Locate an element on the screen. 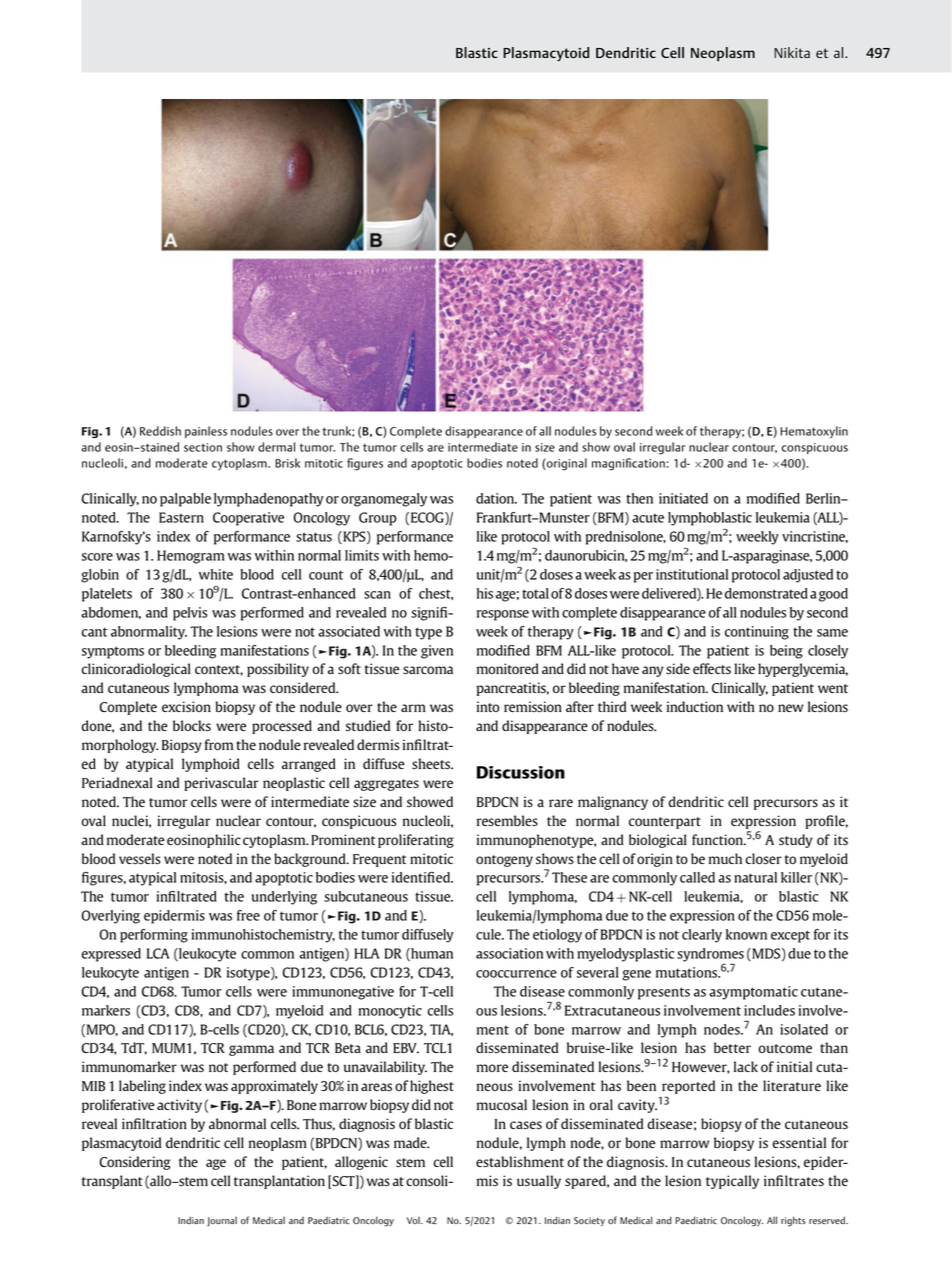 This screenshot has width=952, height=1265. continuing is located at coordinates (757, 633).
